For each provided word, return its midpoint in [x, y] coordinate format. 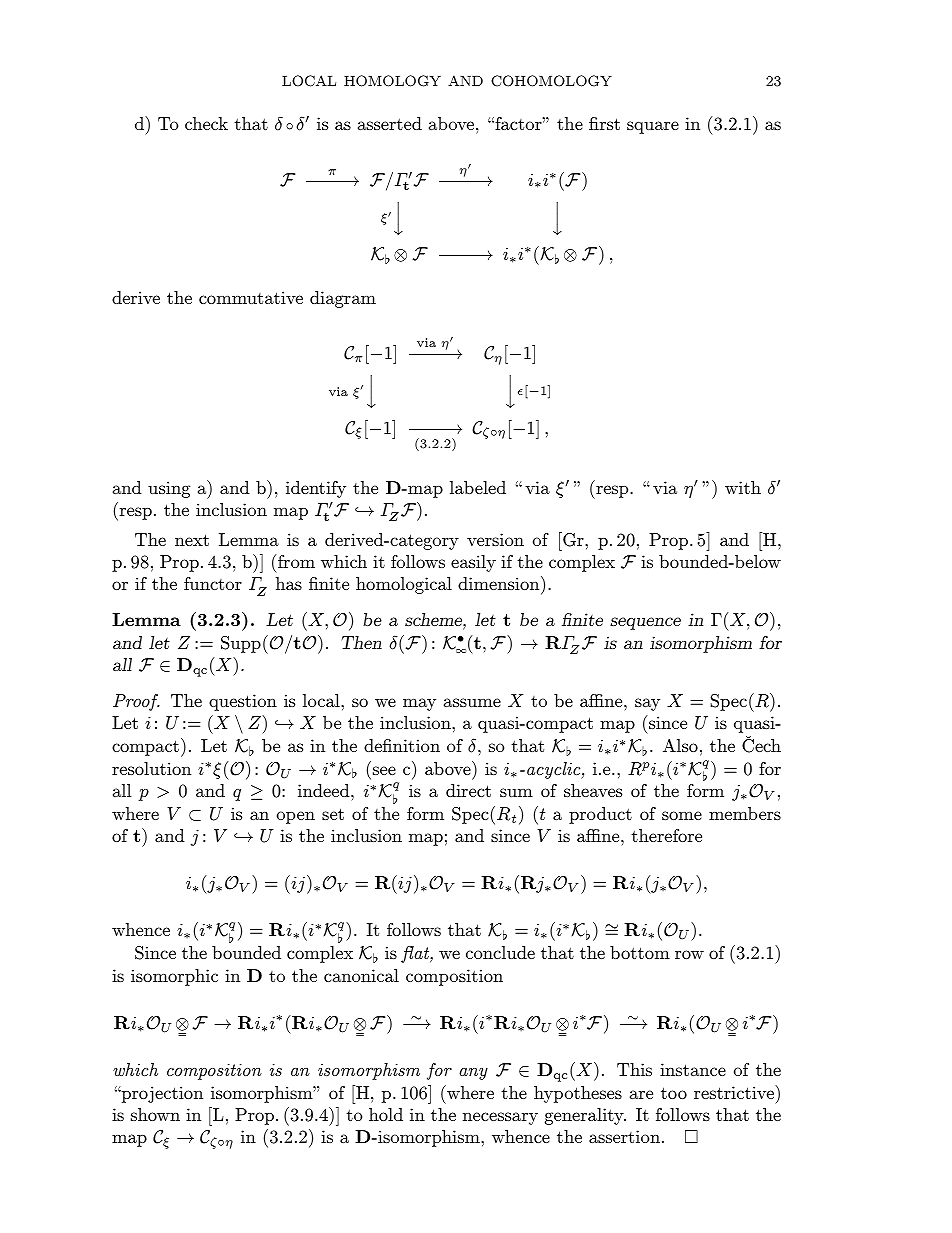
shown [155, 1114]
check [206, 123]
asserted [390, 123]
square [653, 127]
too [674, 1093]
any [473, 1074]
